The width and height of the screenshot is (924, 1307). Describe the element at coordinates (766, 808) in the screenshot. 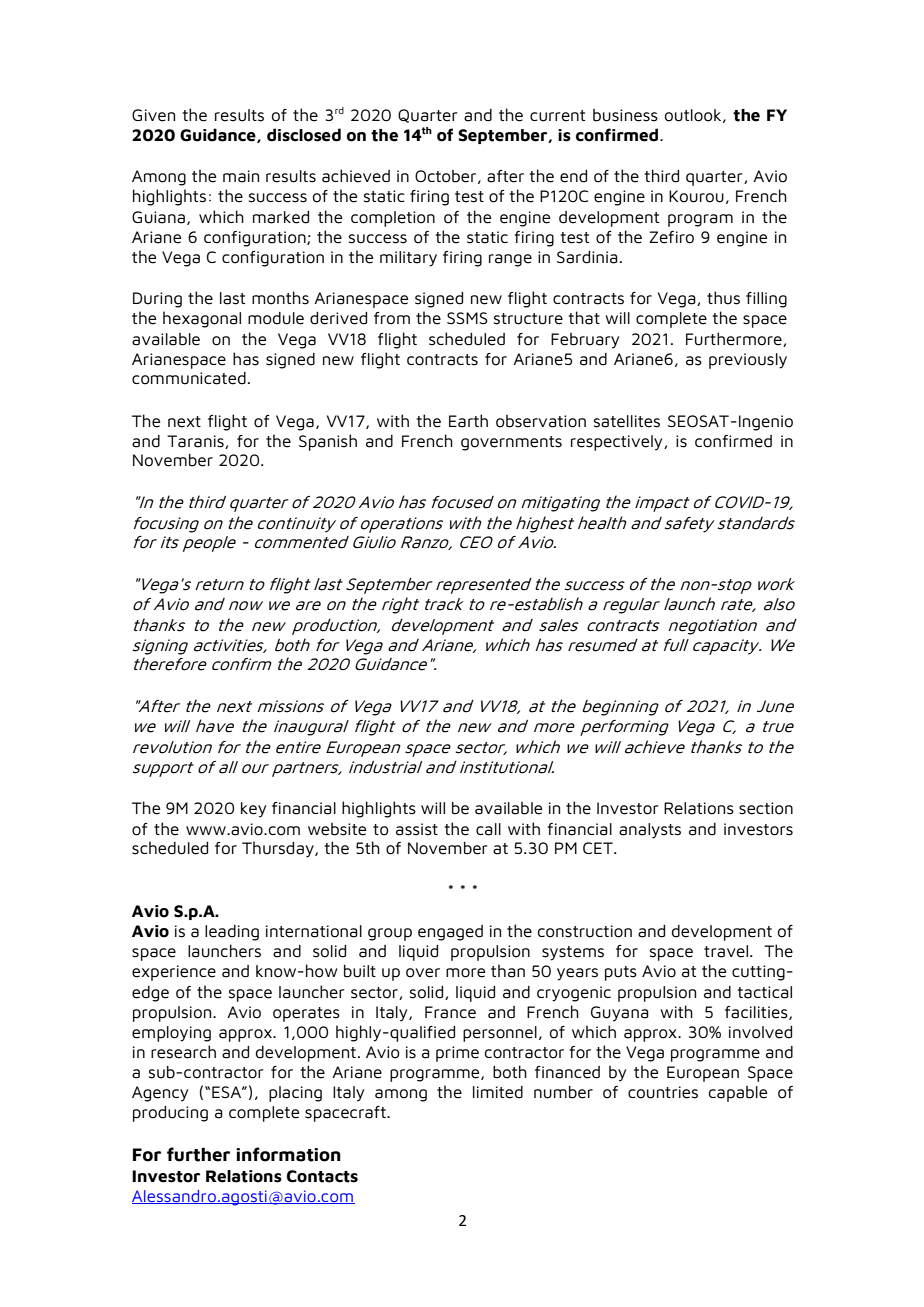

I see `section` at that location.
